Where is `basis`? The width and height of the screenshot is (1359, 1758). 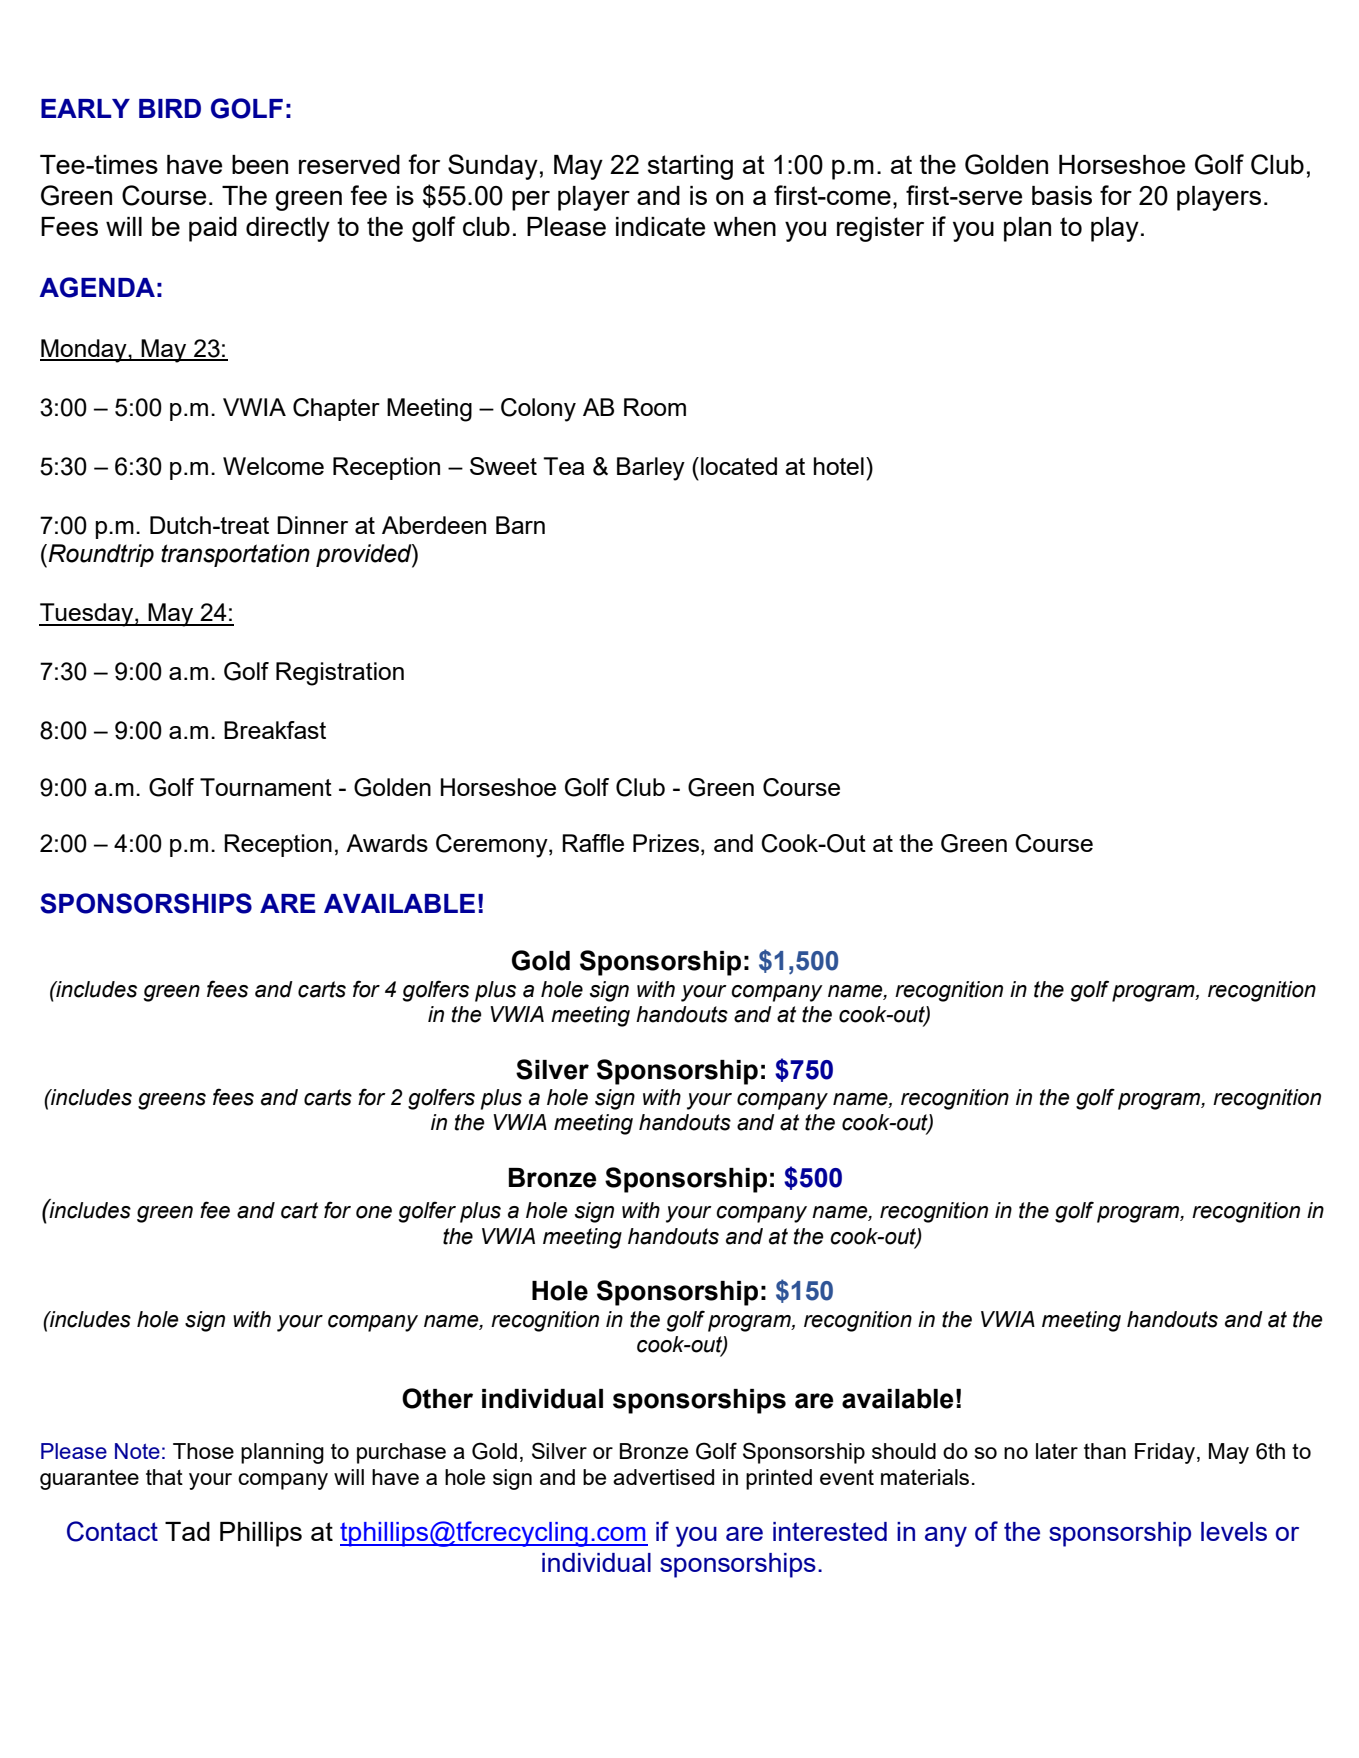
basis is located at coordinates (1062, 195).
